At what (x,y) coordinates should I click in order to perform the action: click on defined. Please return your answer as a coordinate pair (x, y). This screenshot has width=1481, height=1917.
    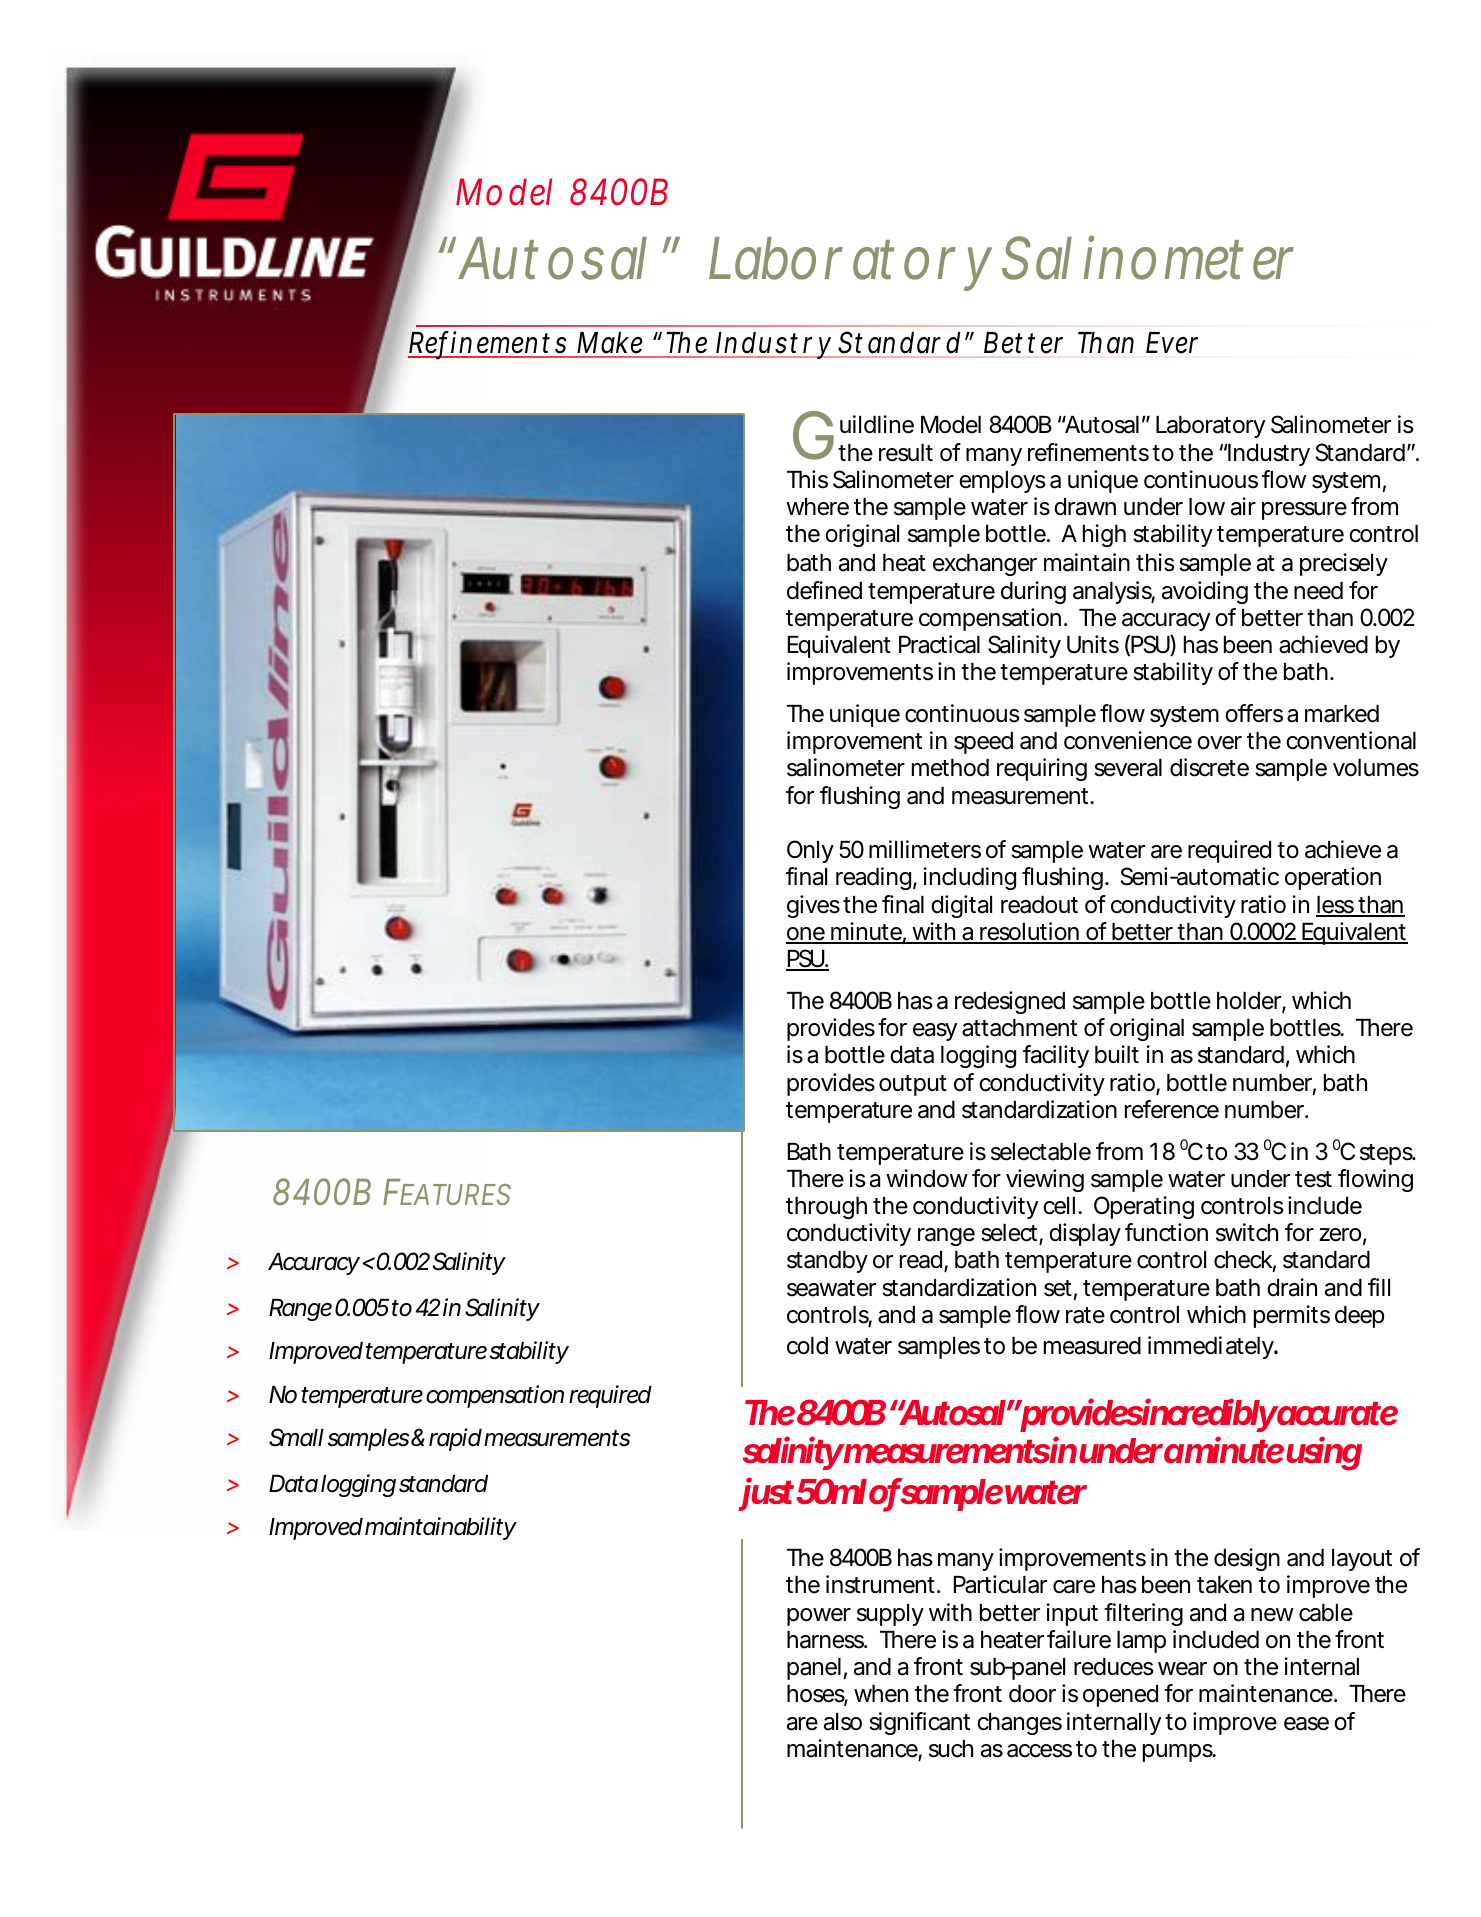
    Looking at the image, I should click on (824, 590).
